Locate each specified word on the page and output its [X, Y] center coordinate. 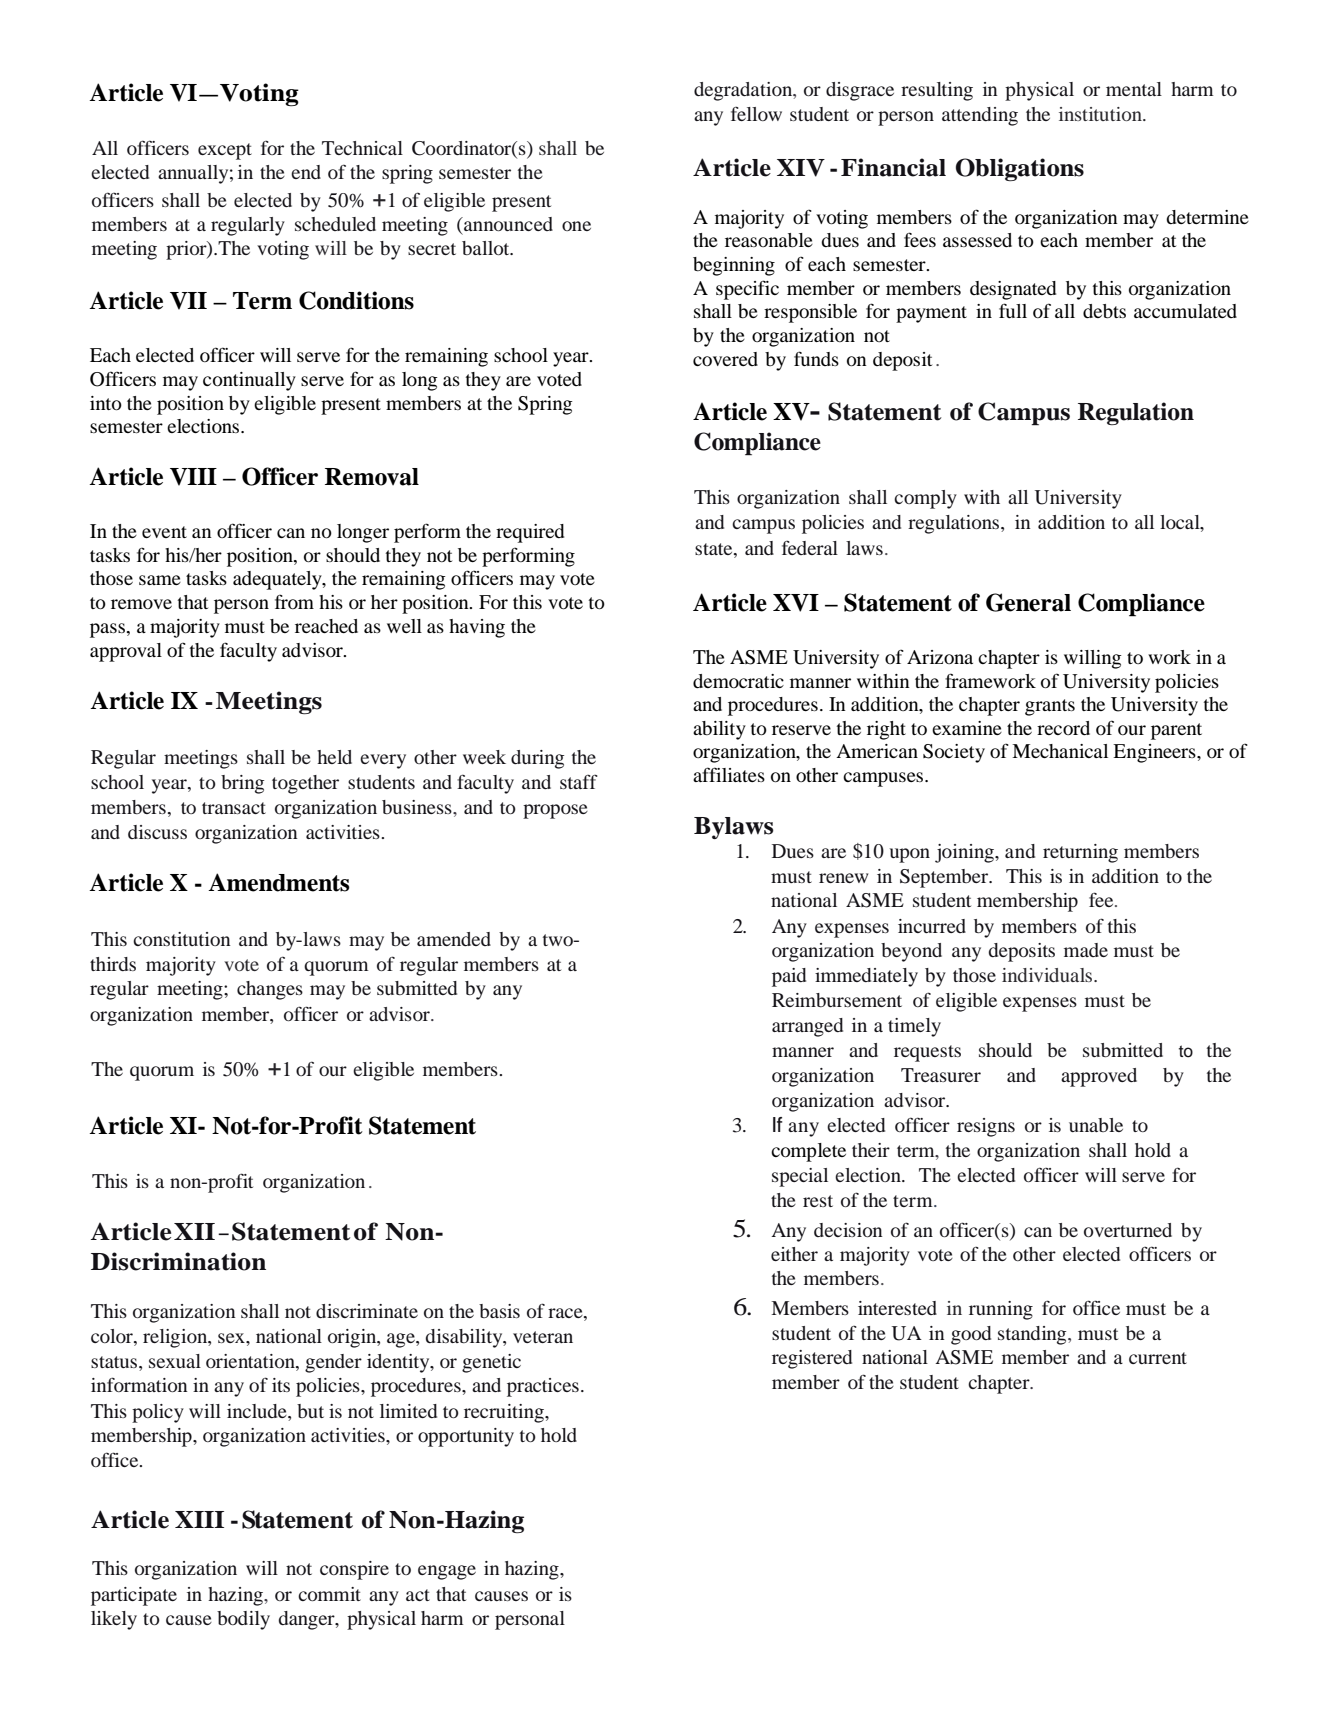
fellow [756, 113]
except [225, 151]
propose [555, 811]
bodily [243, 1620]
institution [1101, 114]
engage [447, 1572]
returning [1080, 853]
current [1158, 1358]
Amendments [279, 882]
